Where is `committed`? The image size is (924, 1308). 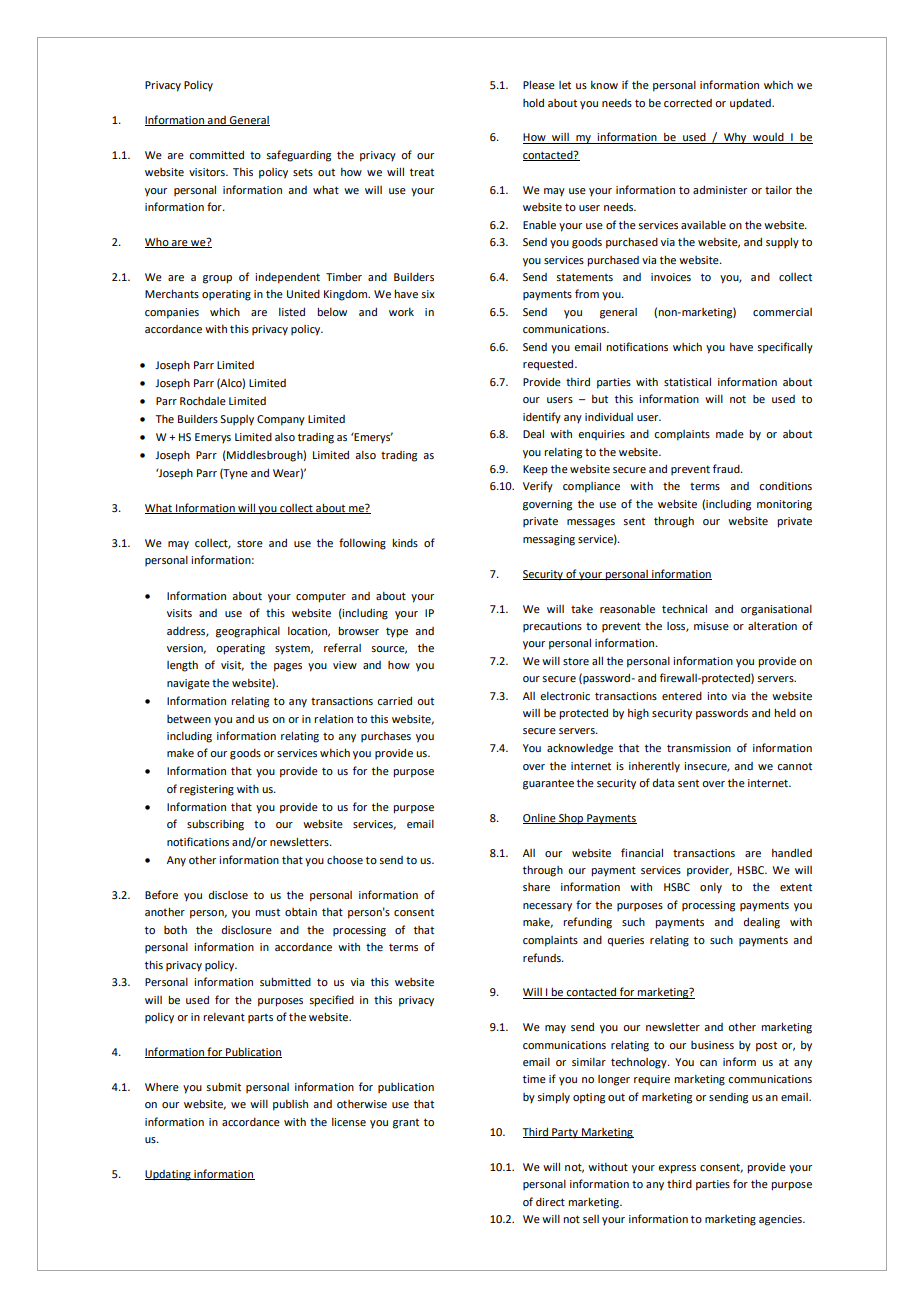
committed is located at coordinates (216, 154).
